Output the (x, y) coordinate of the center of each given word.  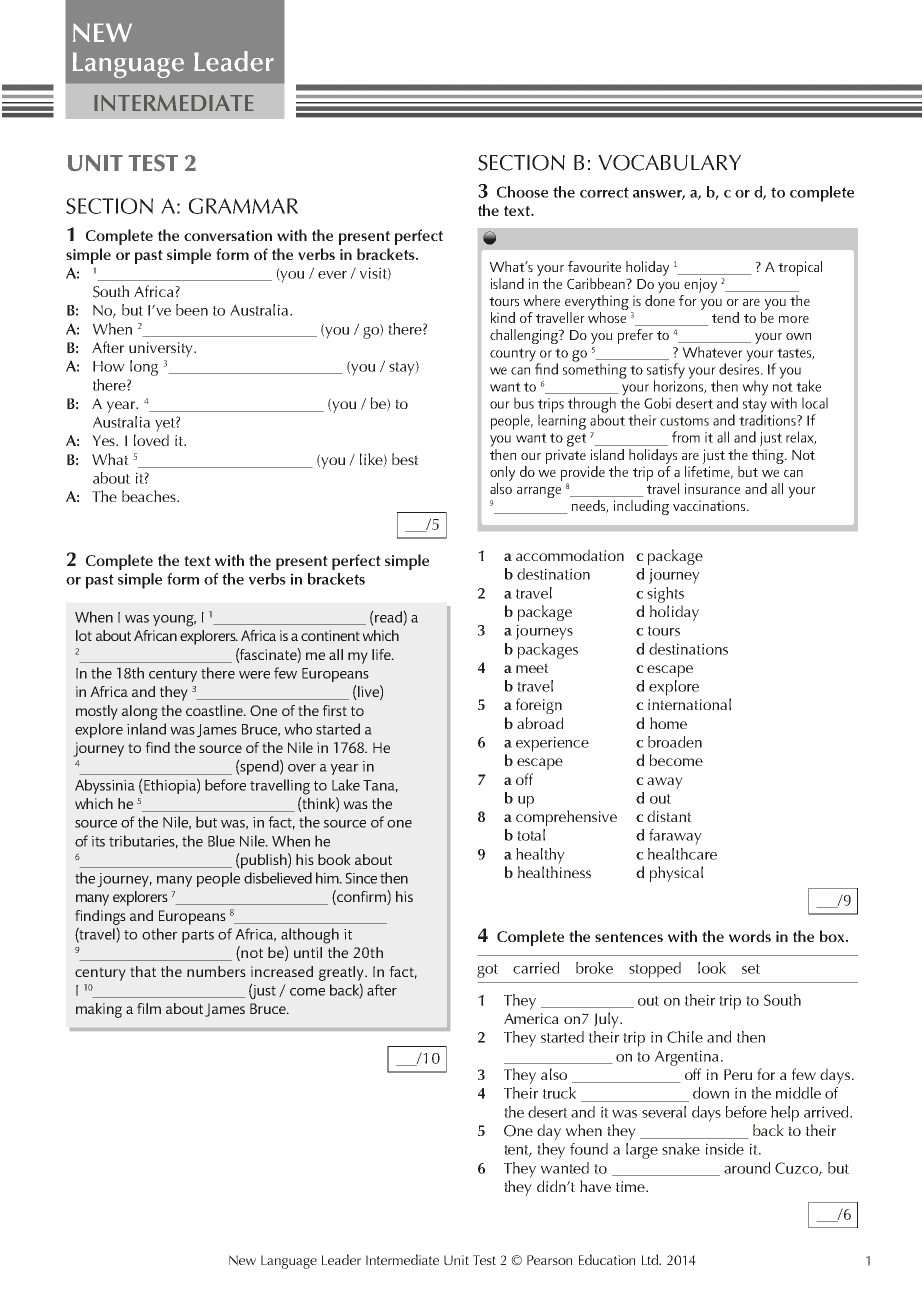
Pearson (549, 1260)
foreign (539, 706)
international (689, 704)
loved (151, 440)
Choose (522, 192)
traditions (768, 419)
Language (289, 1262)
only (502, 473)
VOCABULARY (669, 163)
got (487, 971)
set (751, 969)
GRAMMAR (243, 206)
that (143, 971)
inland (146, 729)
